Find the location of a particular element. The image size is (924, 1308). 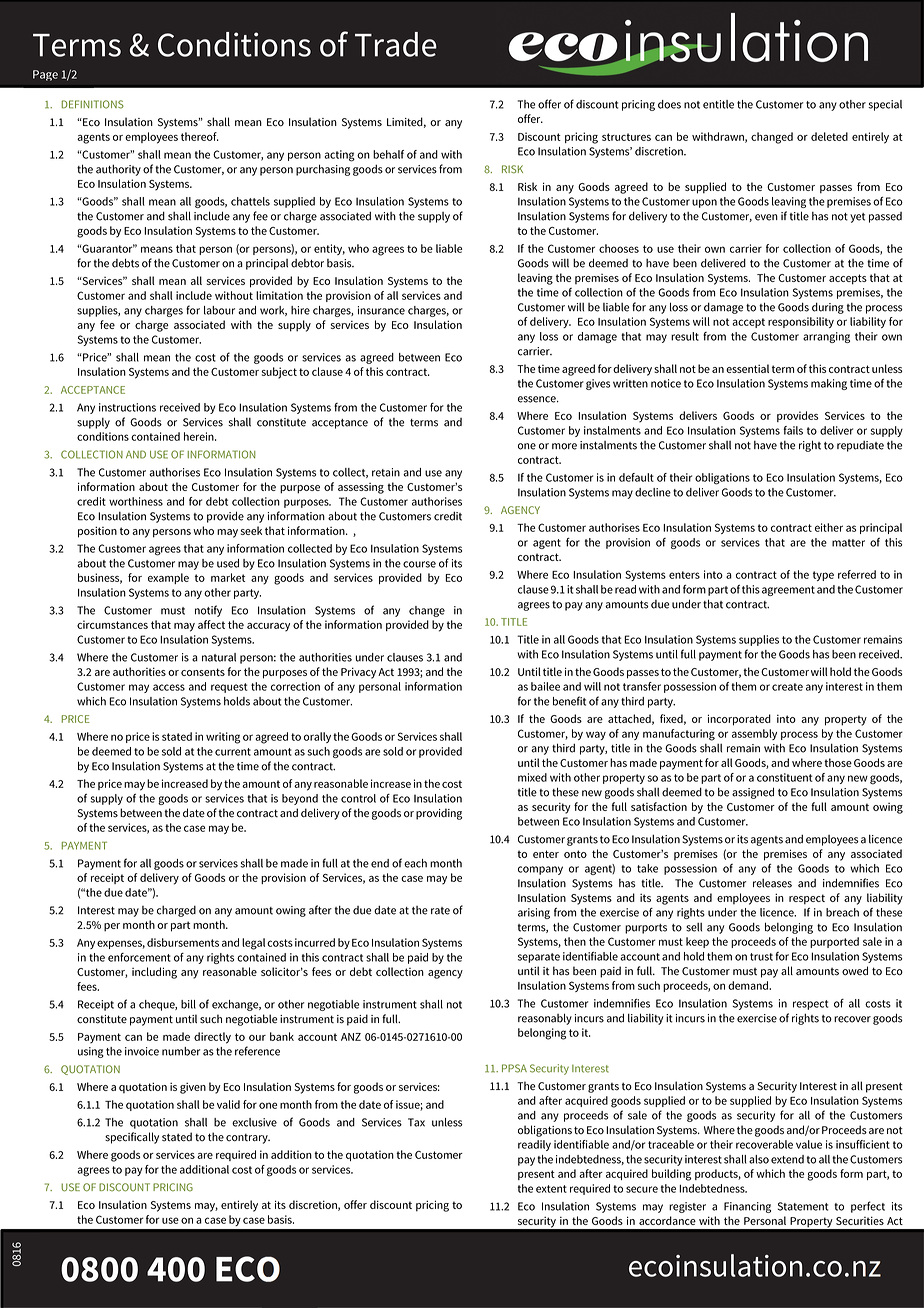

course is located at coordinates (419, 564).
